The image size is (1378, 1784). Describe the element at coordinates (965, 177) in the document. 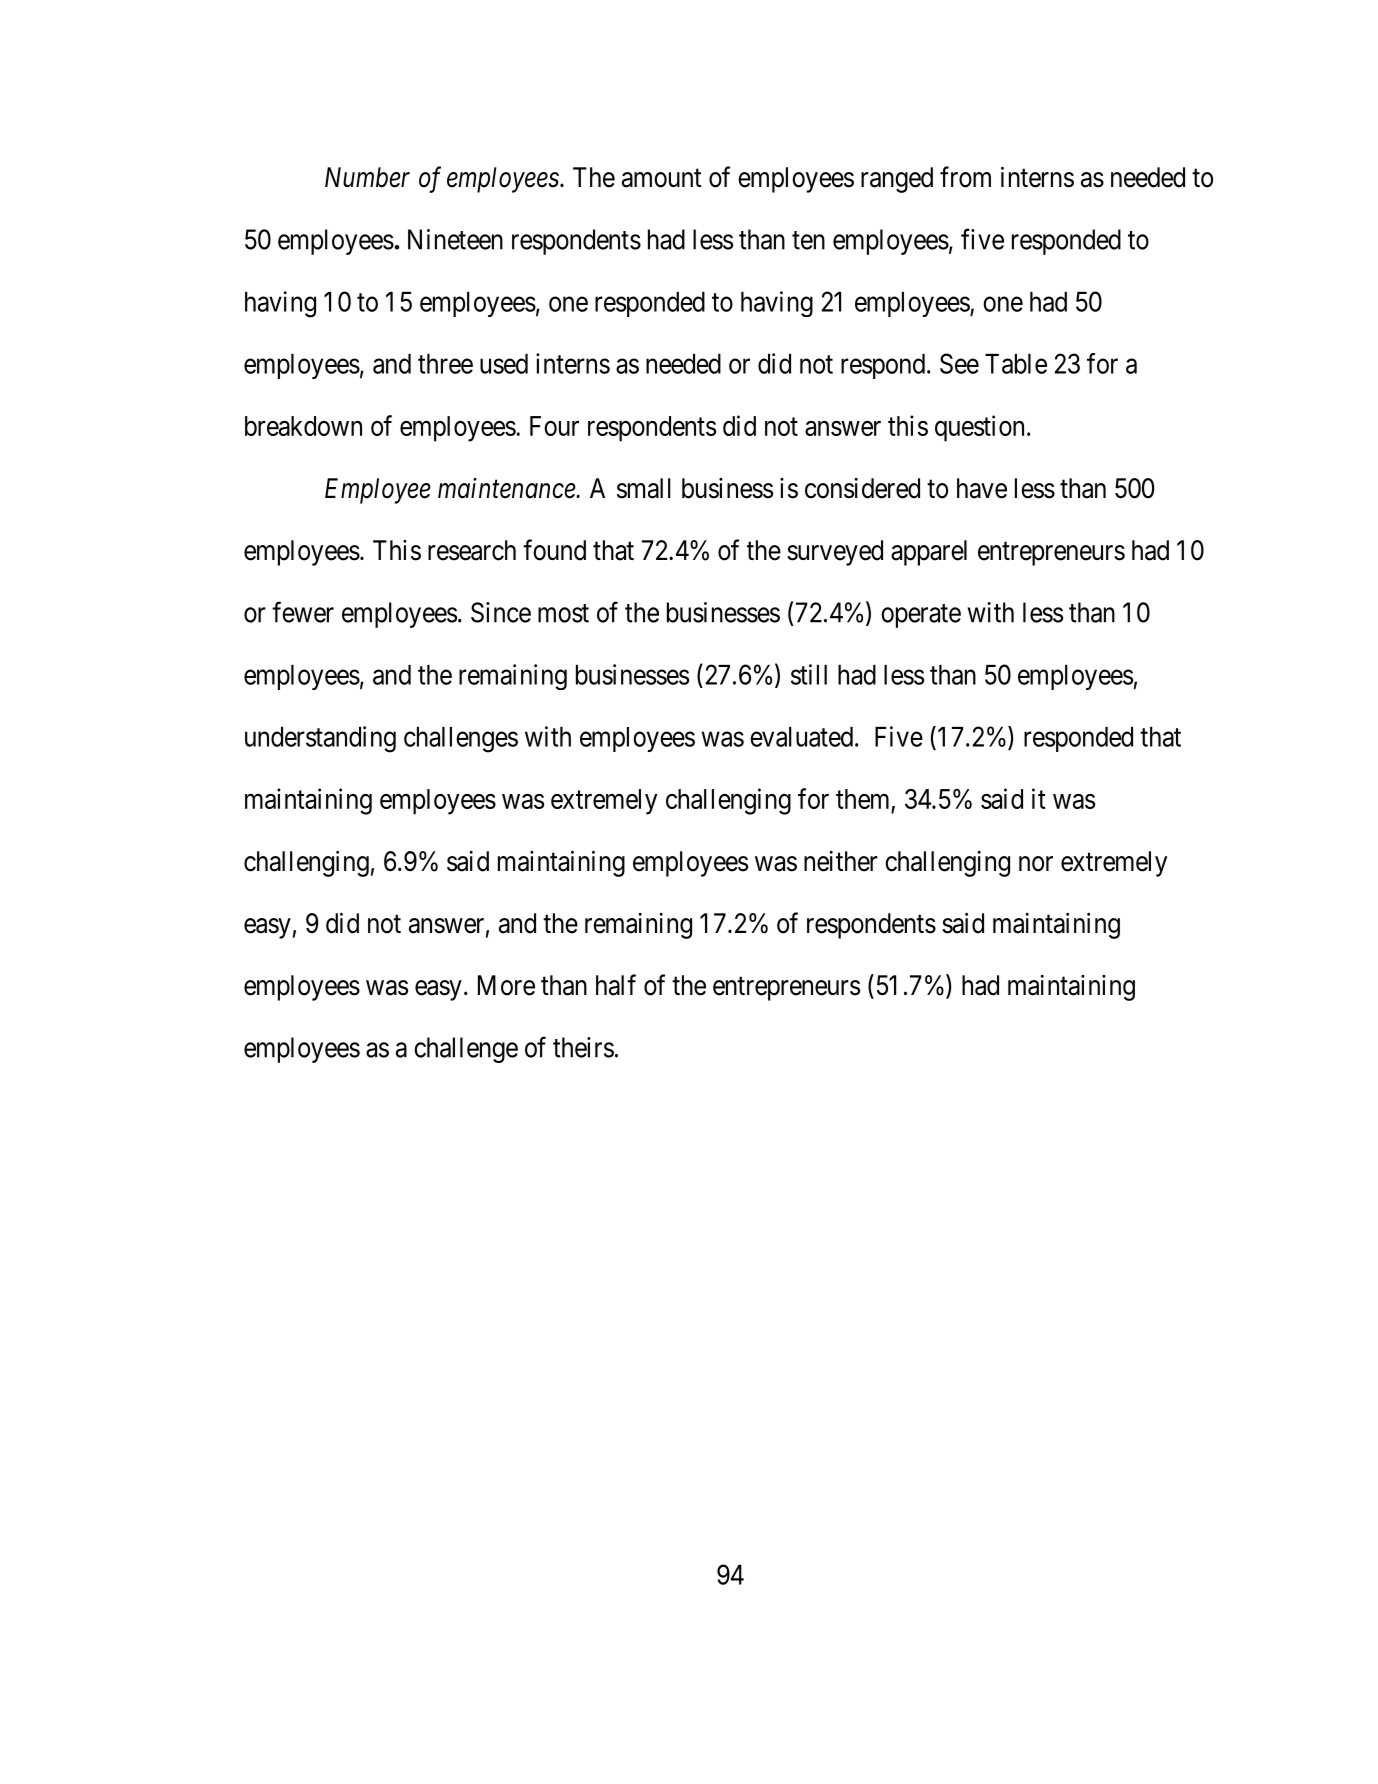

I see `from` at that location.
